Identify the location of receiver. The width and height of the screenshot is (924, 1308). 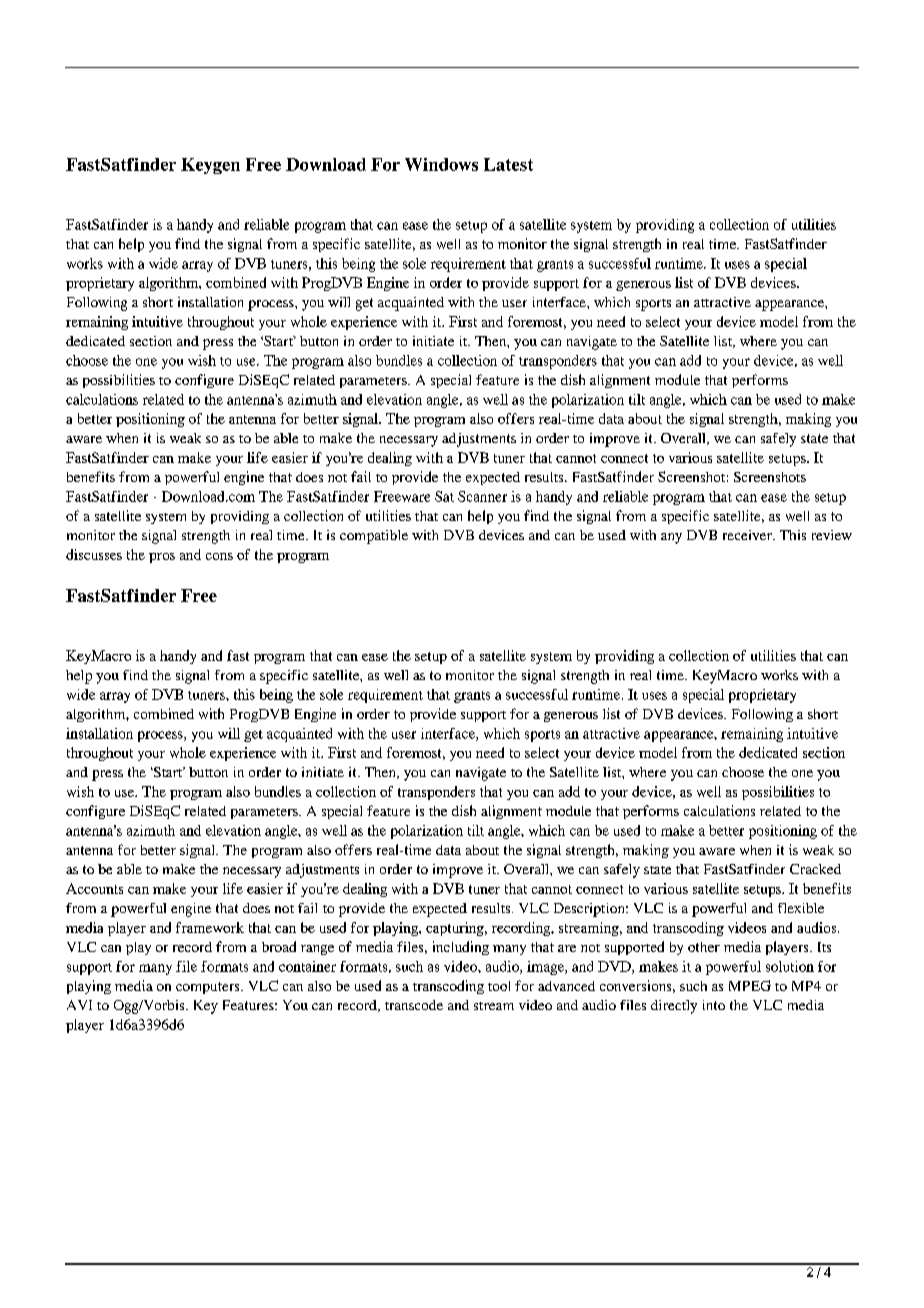
(748, 535).
